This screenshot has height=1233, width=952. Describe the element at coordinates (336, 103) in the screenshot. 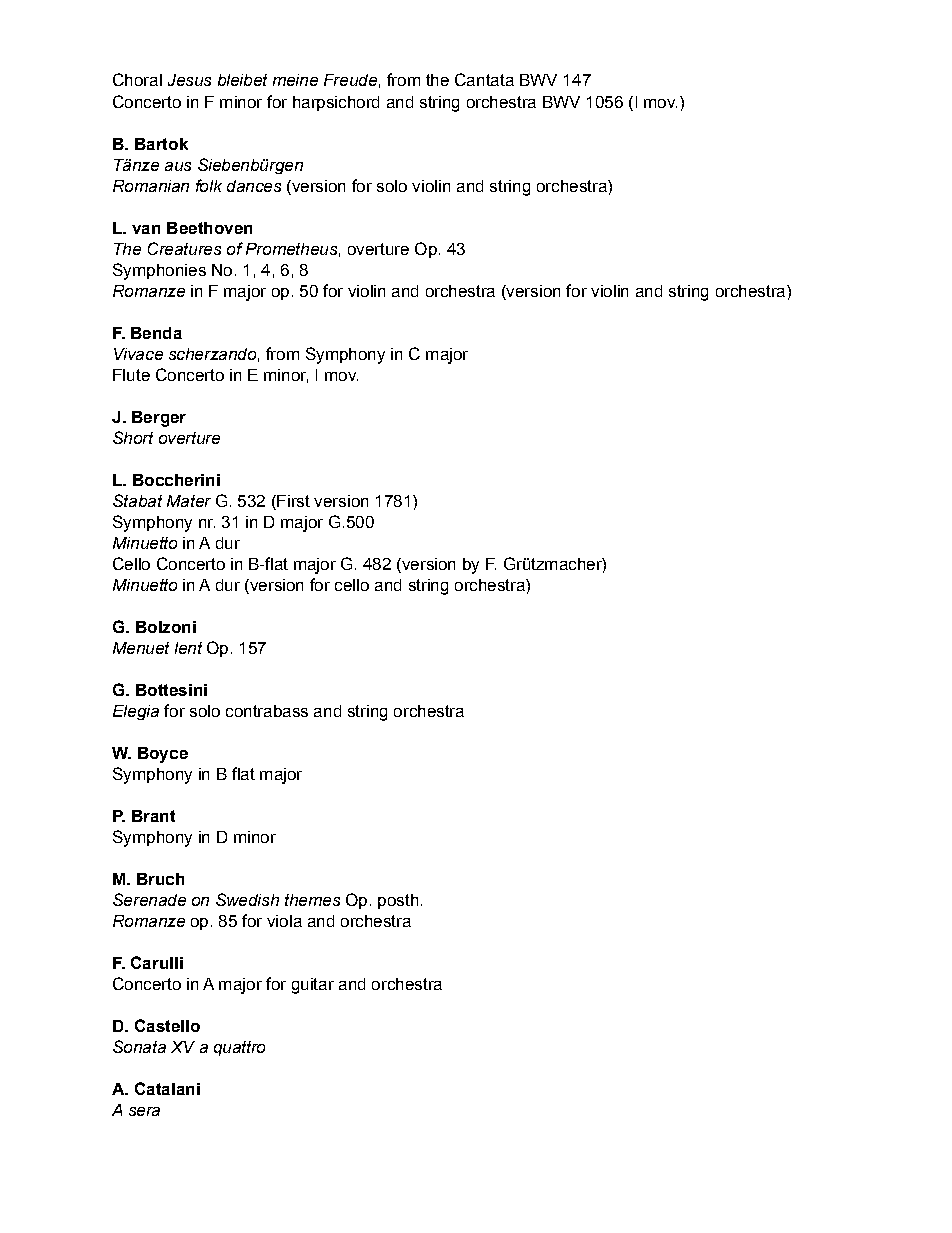

I see `harpsichord` at that location.
